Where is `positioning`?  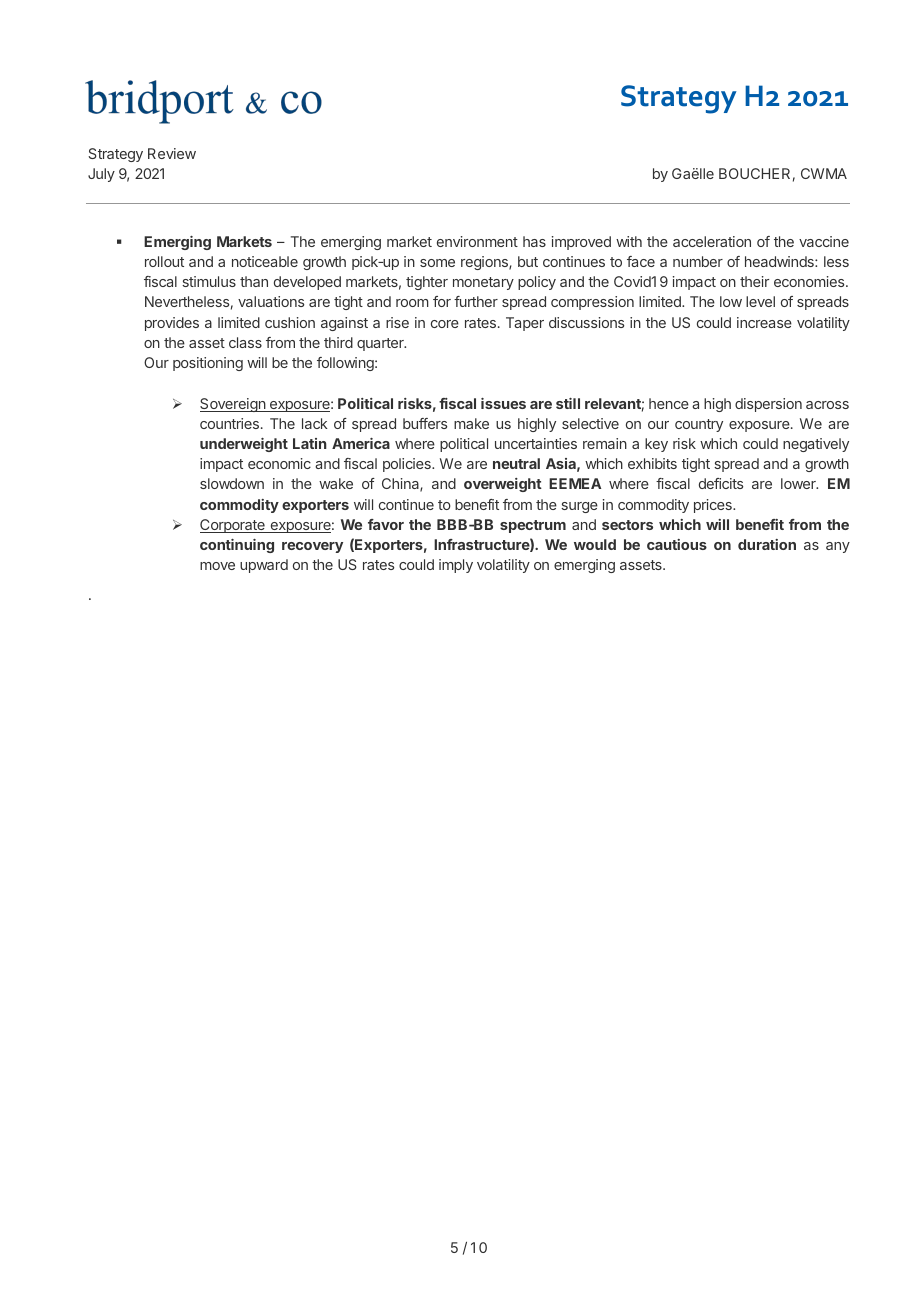 positioning is located at coordinates (208, 364).
